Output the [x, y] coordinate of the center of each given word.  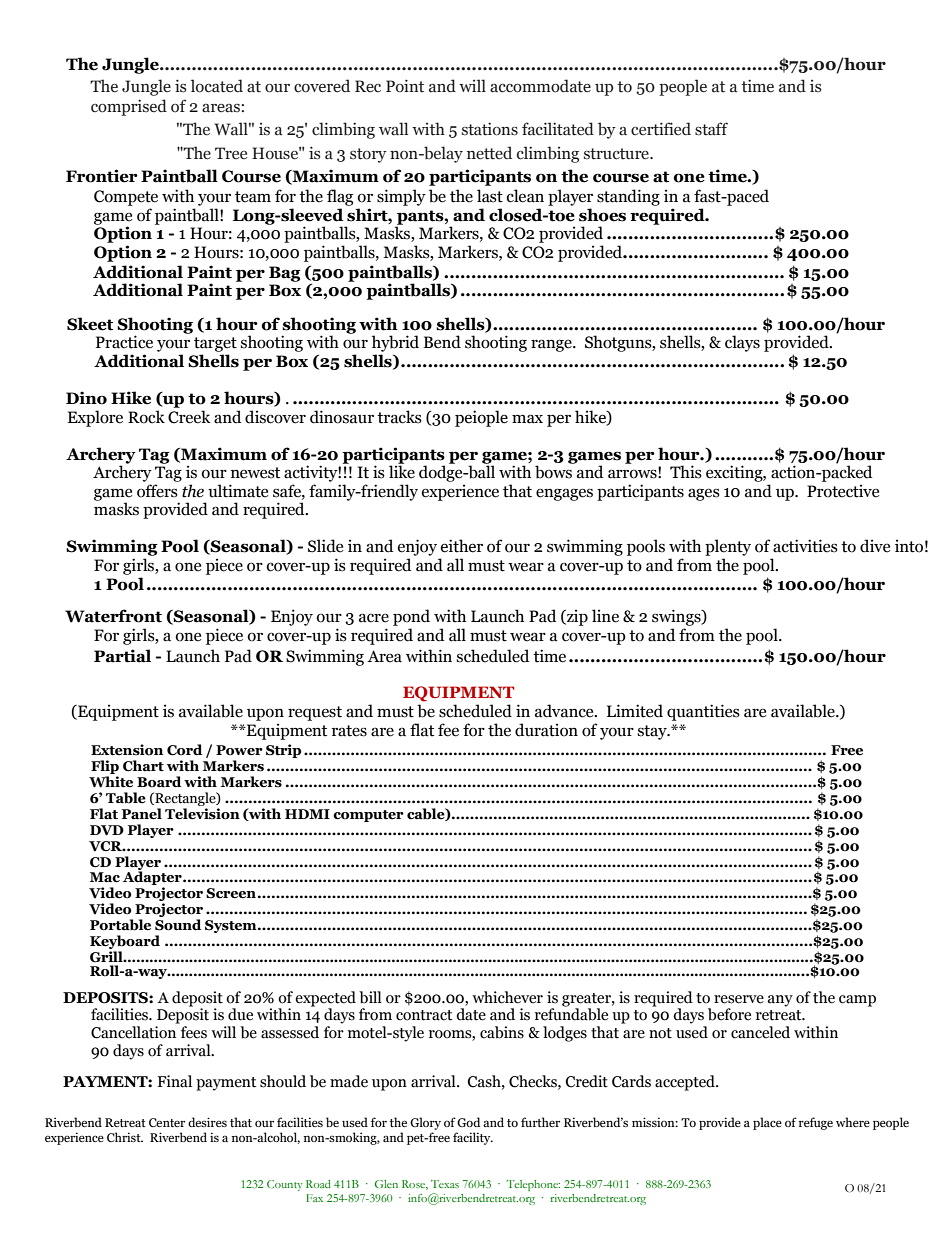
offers [157, 491]
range [552, 345]
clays [742, 343]
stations [490, 129]
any [780, 1001]
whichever [507, 997]
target [215, 344]
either [462, 546]
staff [711, 129]
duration [546, 730]
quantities [703, 712]
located [217, 86]
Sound [178, 925]
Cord [184, 750]
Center [167, 1122]
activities [805, 546]
